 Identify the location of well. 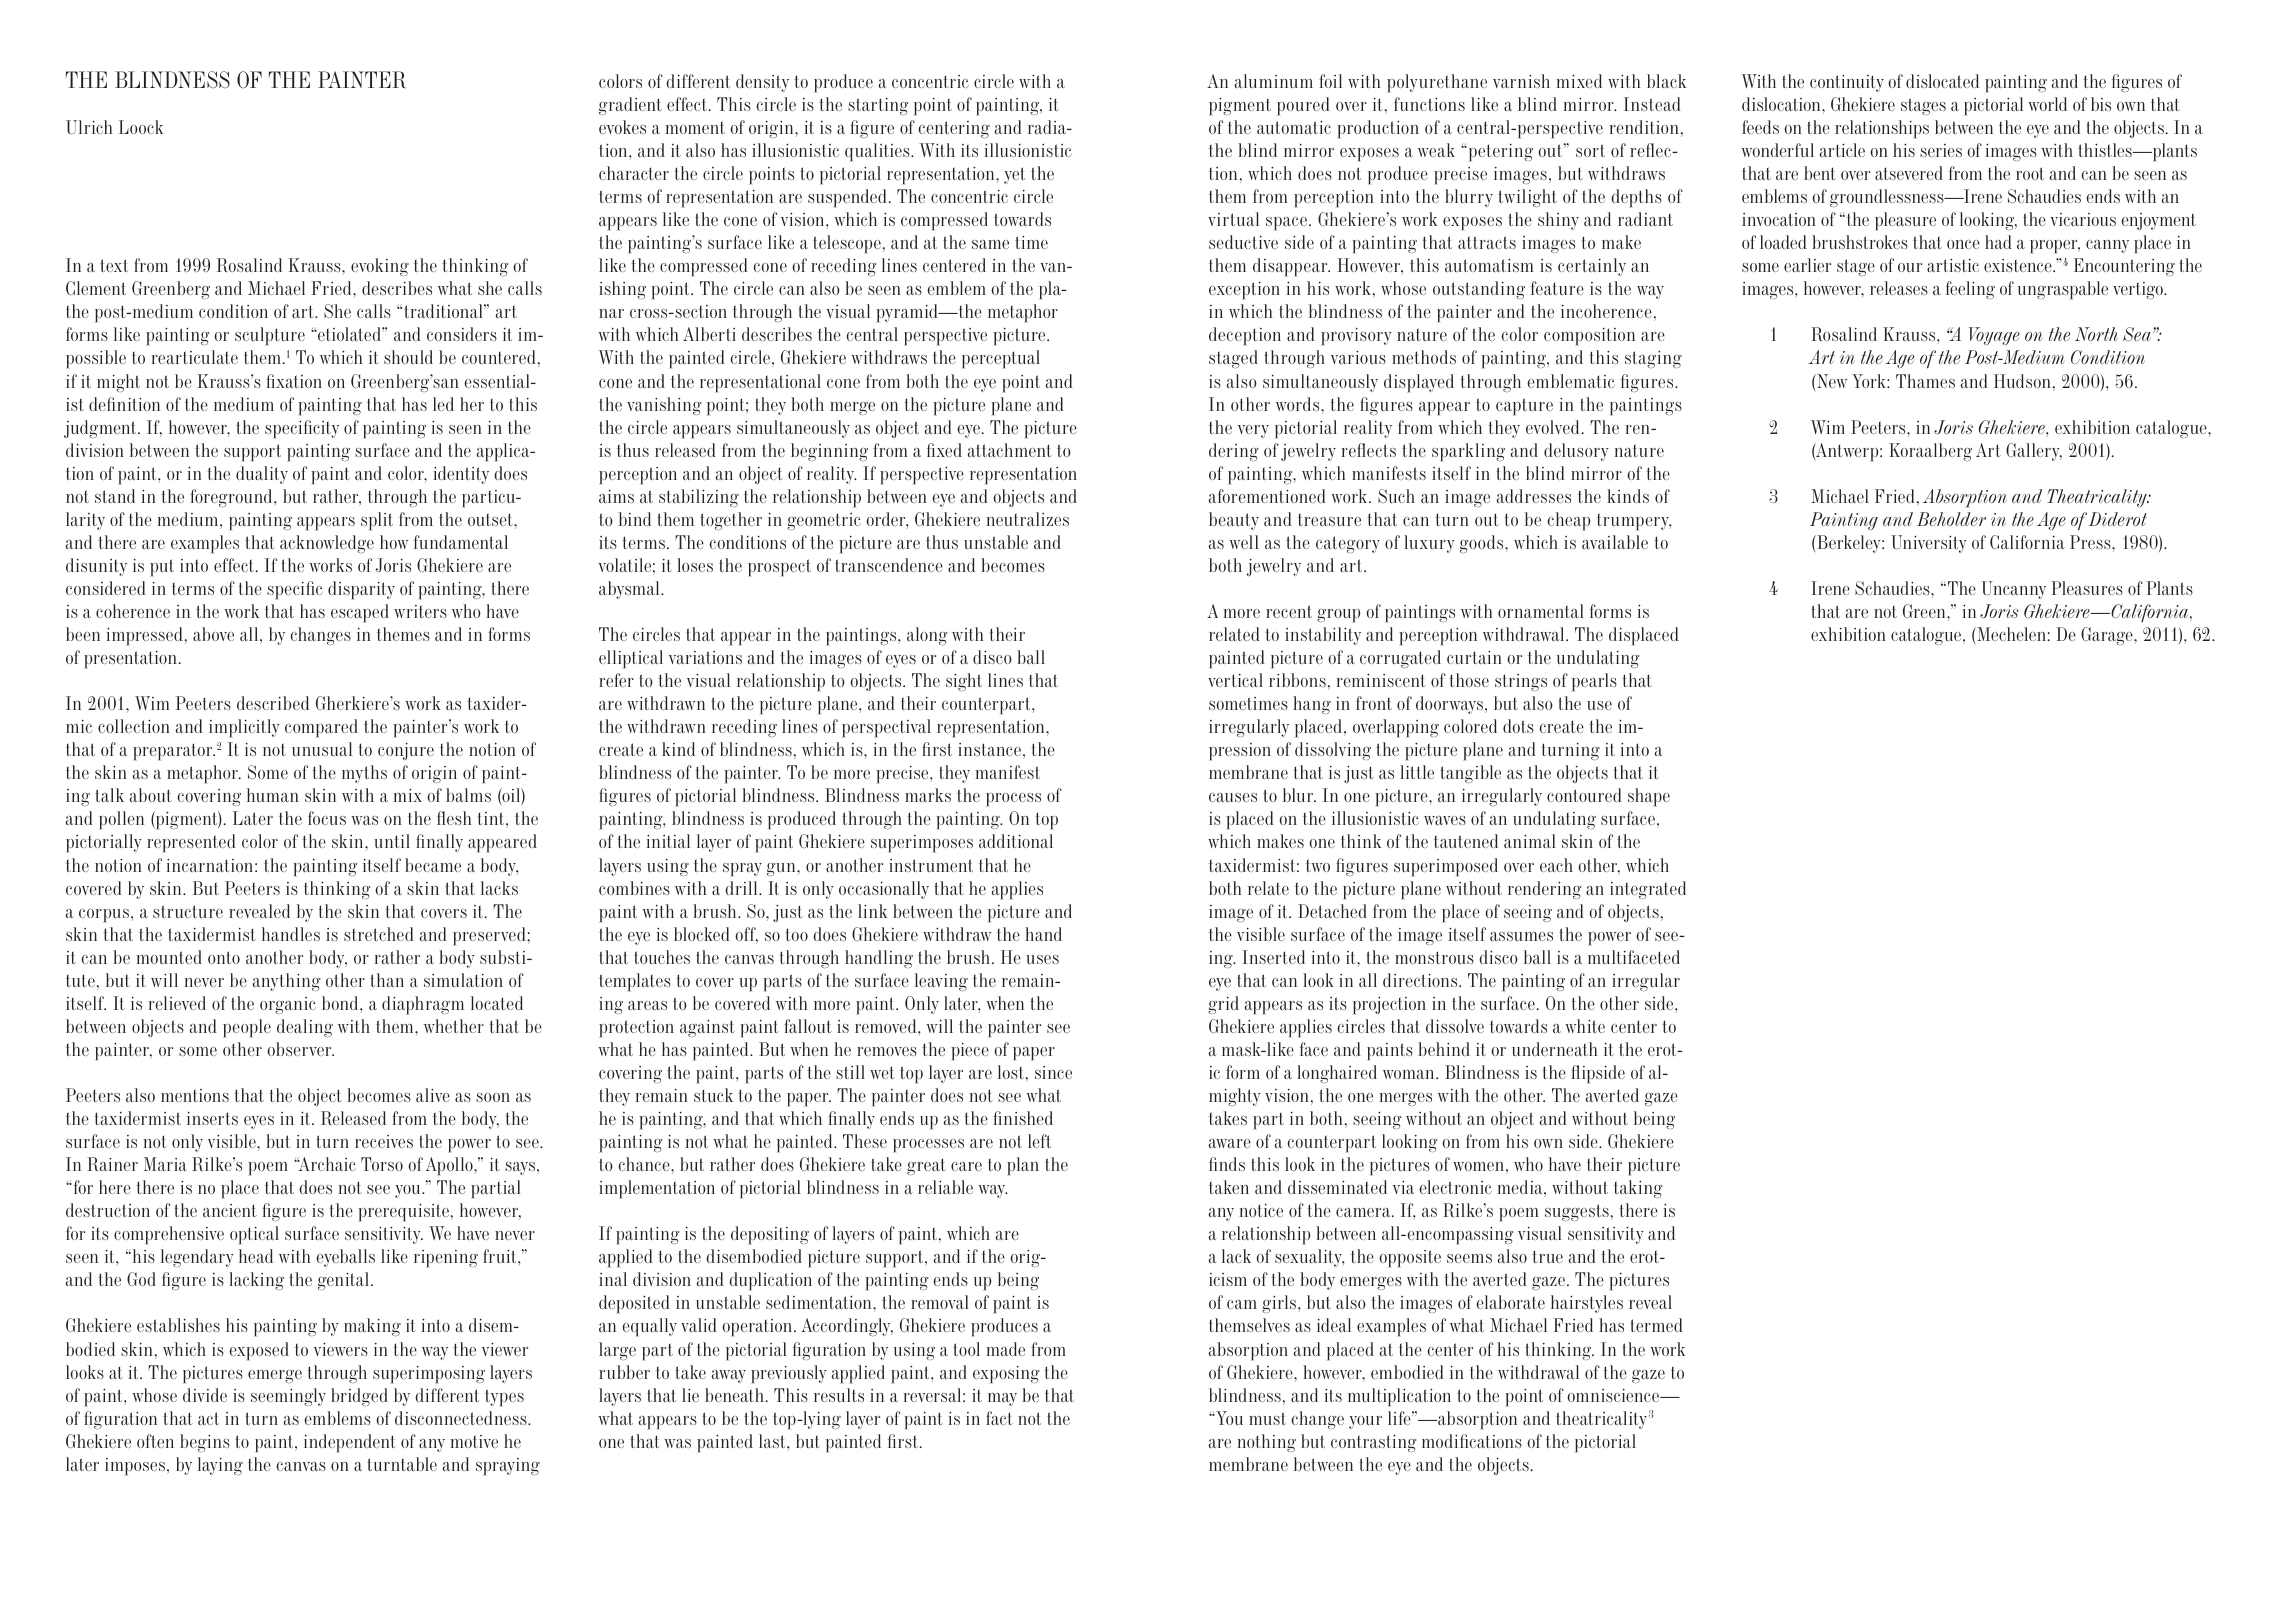
(1244, 542).
